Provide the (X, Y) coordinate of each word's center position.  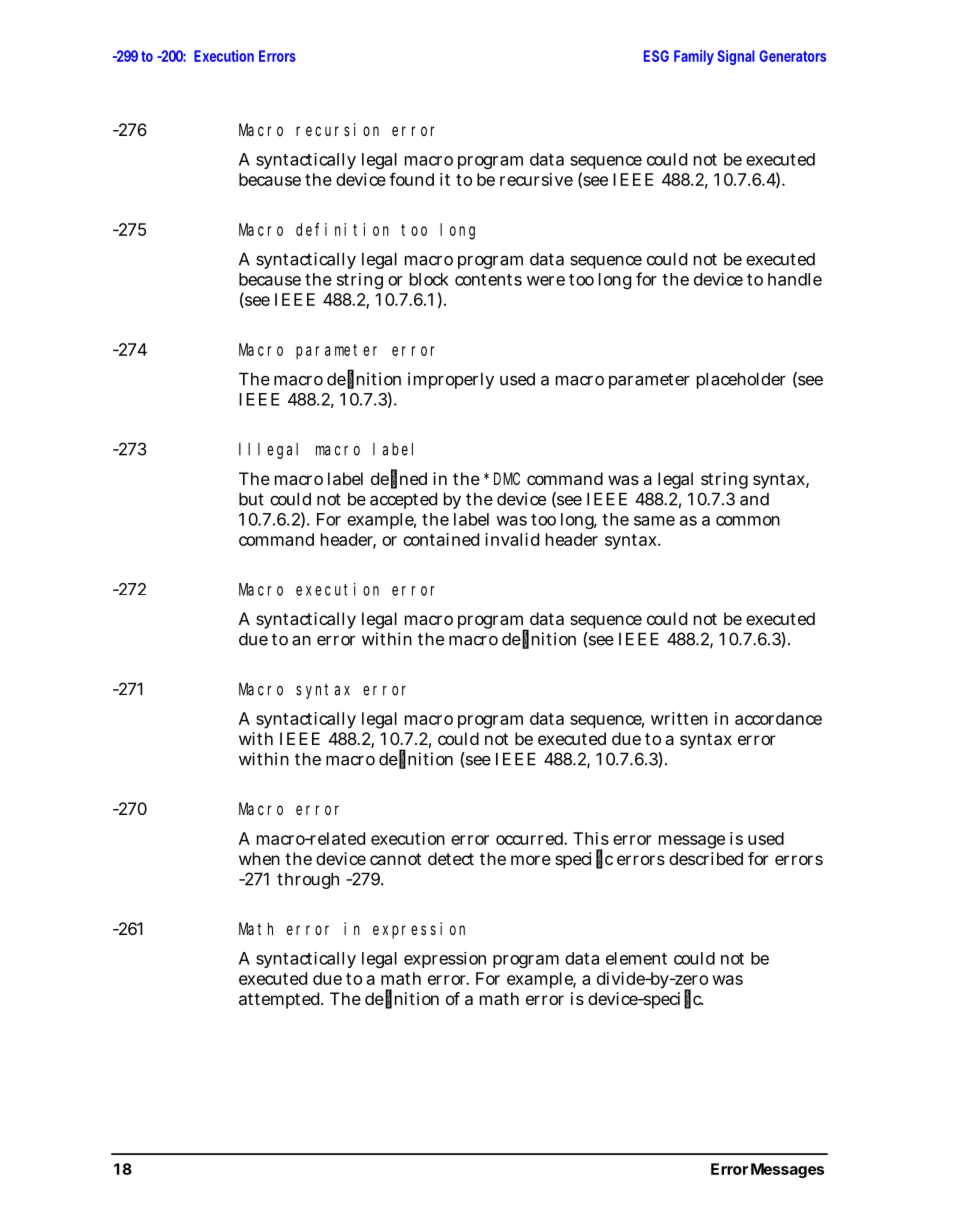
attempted (281, 1000)
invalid (512, 539)
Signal (736, 57)
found (411, 179)
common (748, 521)
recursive (536, 179)
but (251, 499)
